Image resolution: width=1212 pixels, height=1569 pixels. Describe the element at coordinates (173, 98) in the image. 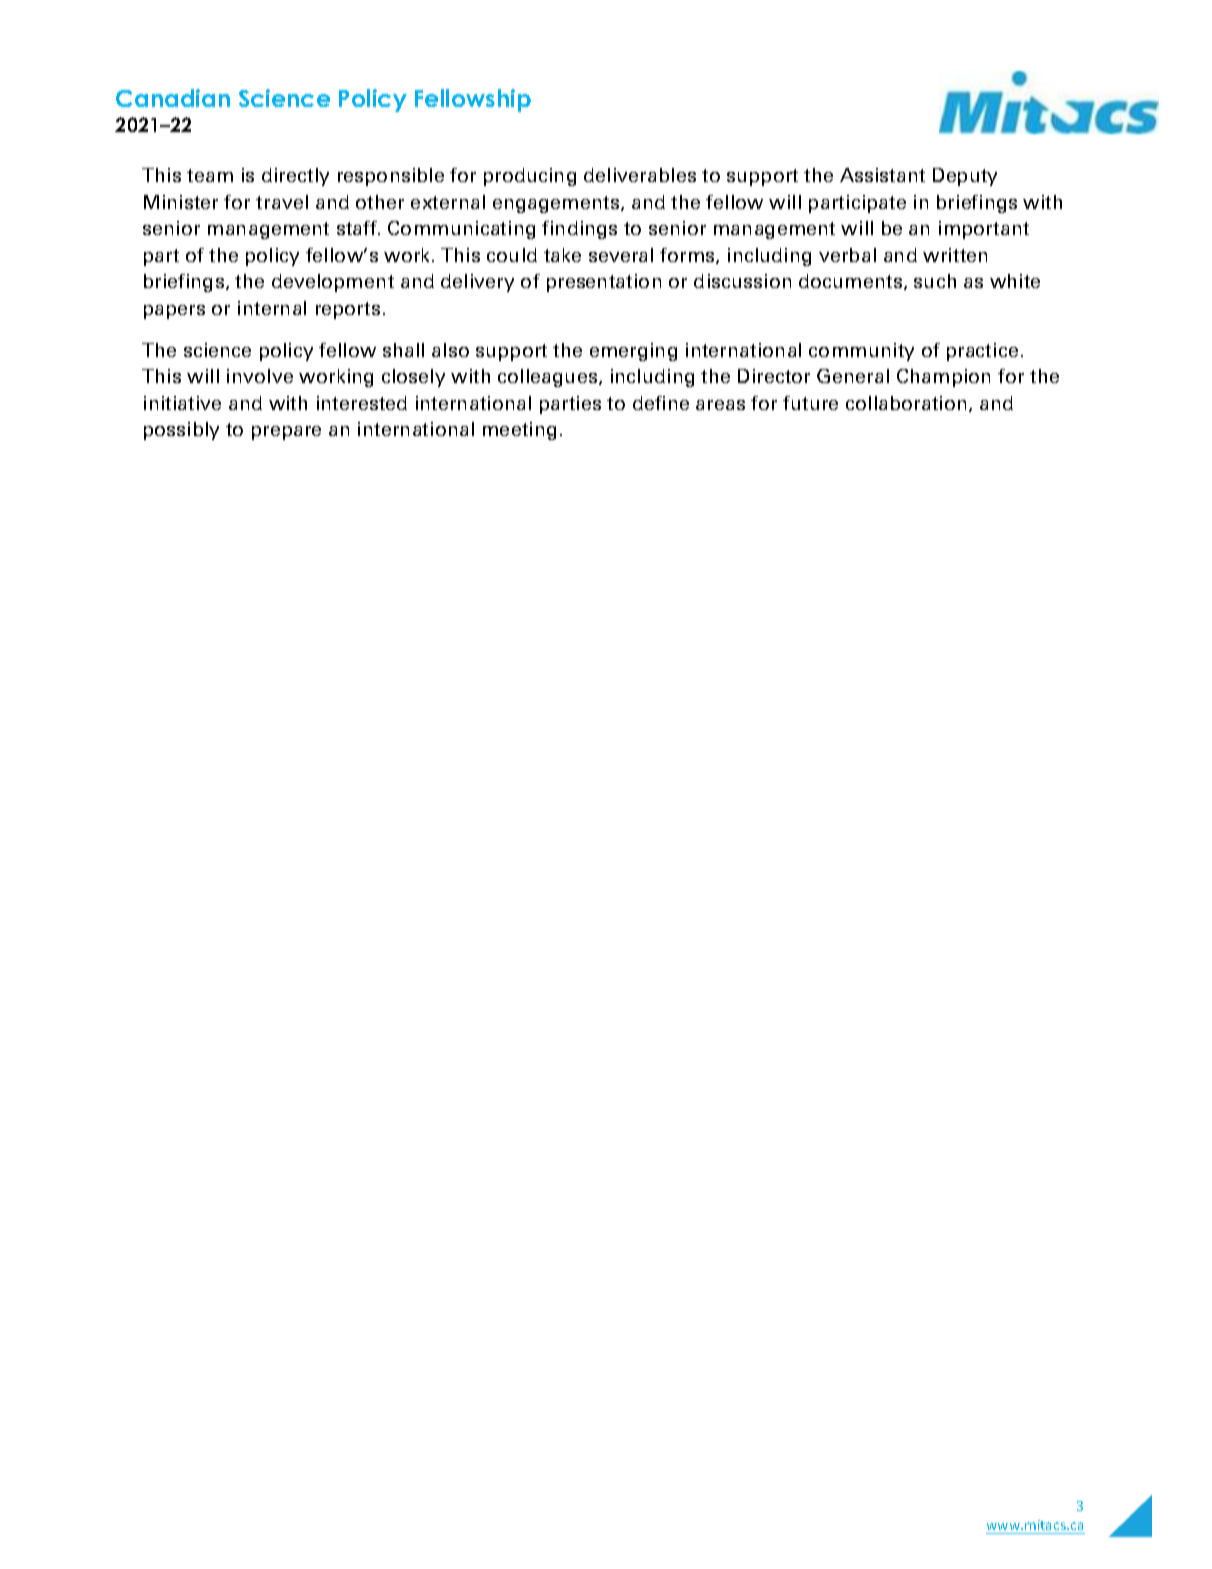

I see `Canadian` at that location.
